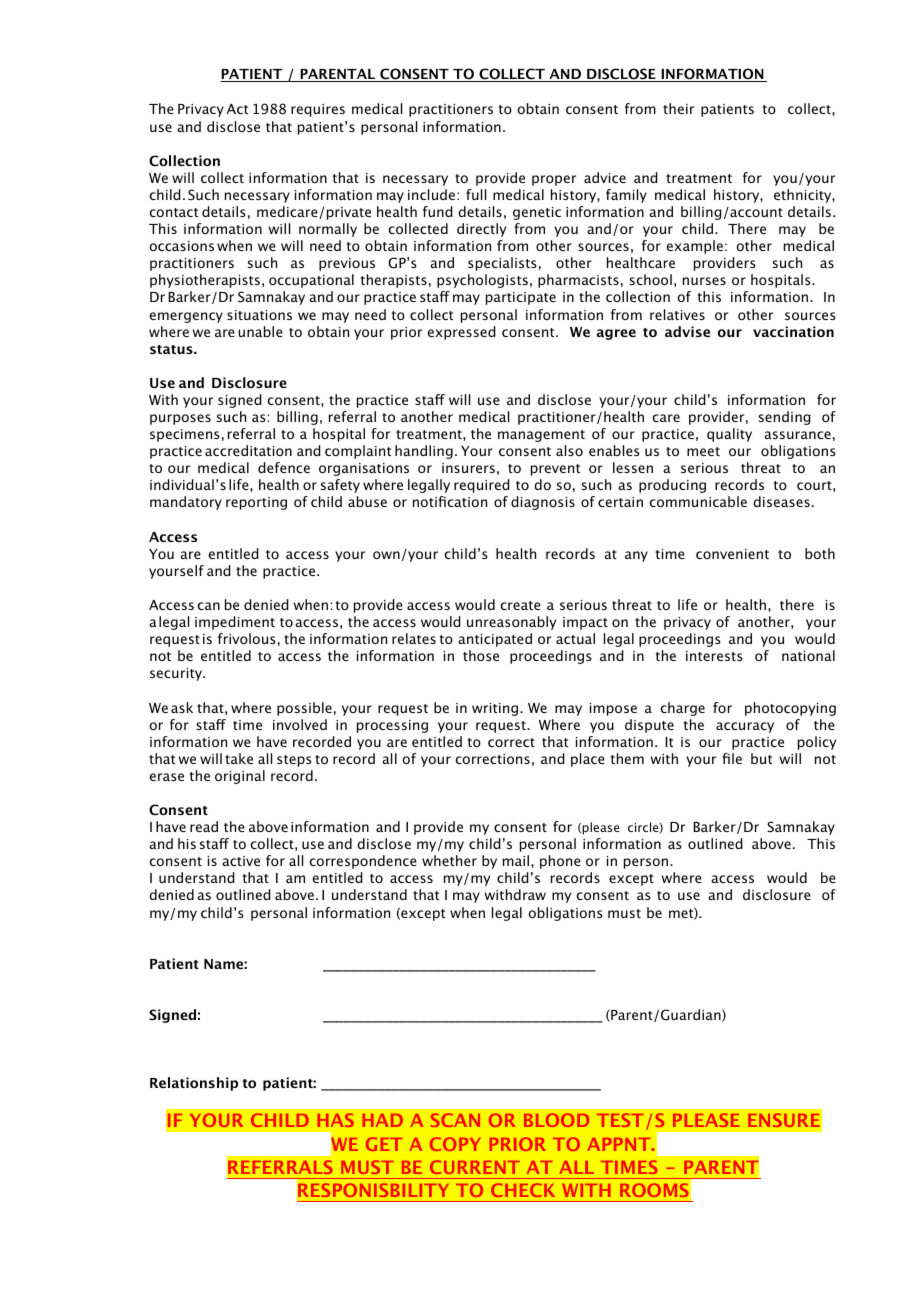  I want to click on full, so click(476, 194).
